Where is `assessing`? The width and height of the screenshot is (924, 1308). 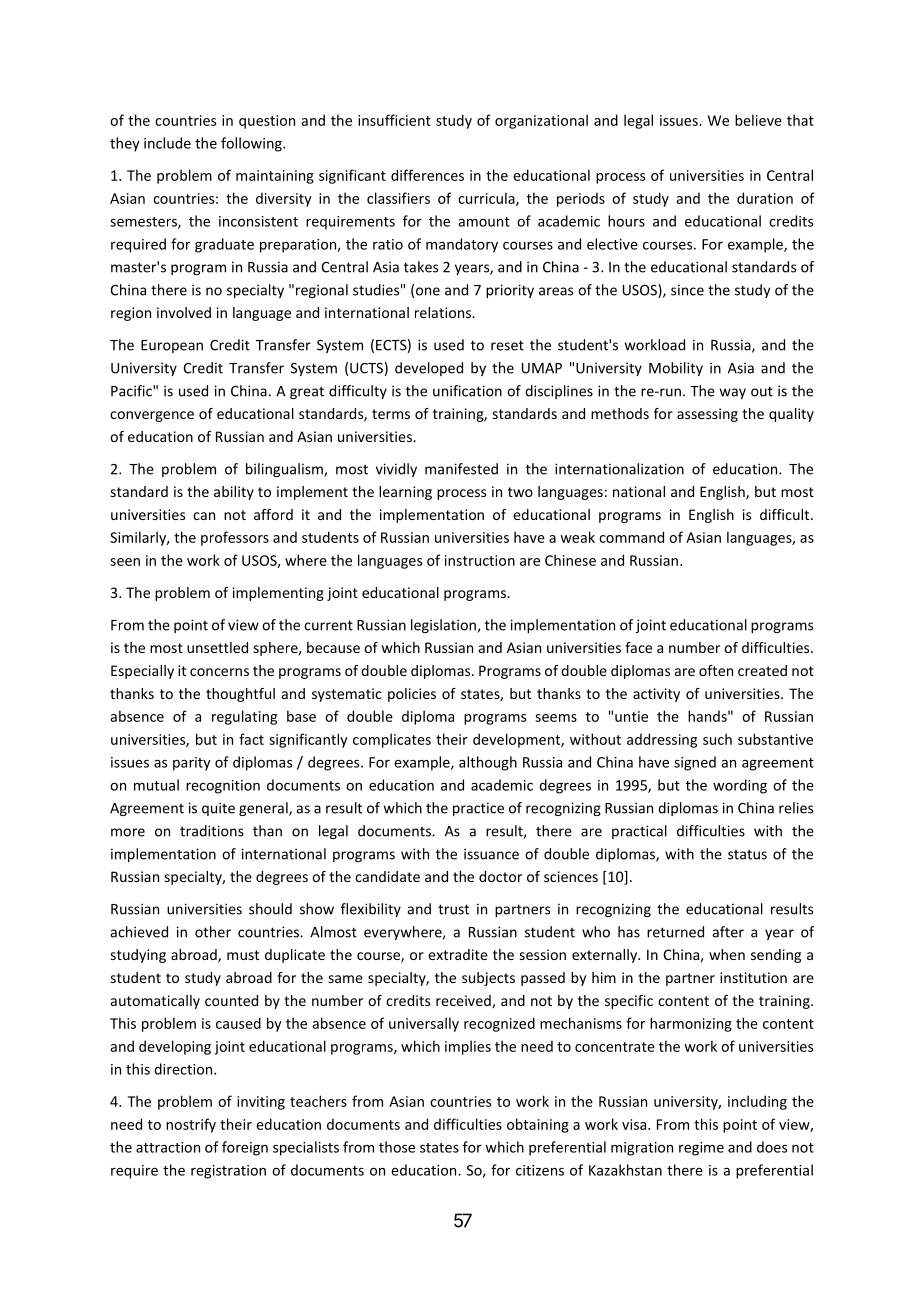 assessing is located at coordinates (707, 415).
